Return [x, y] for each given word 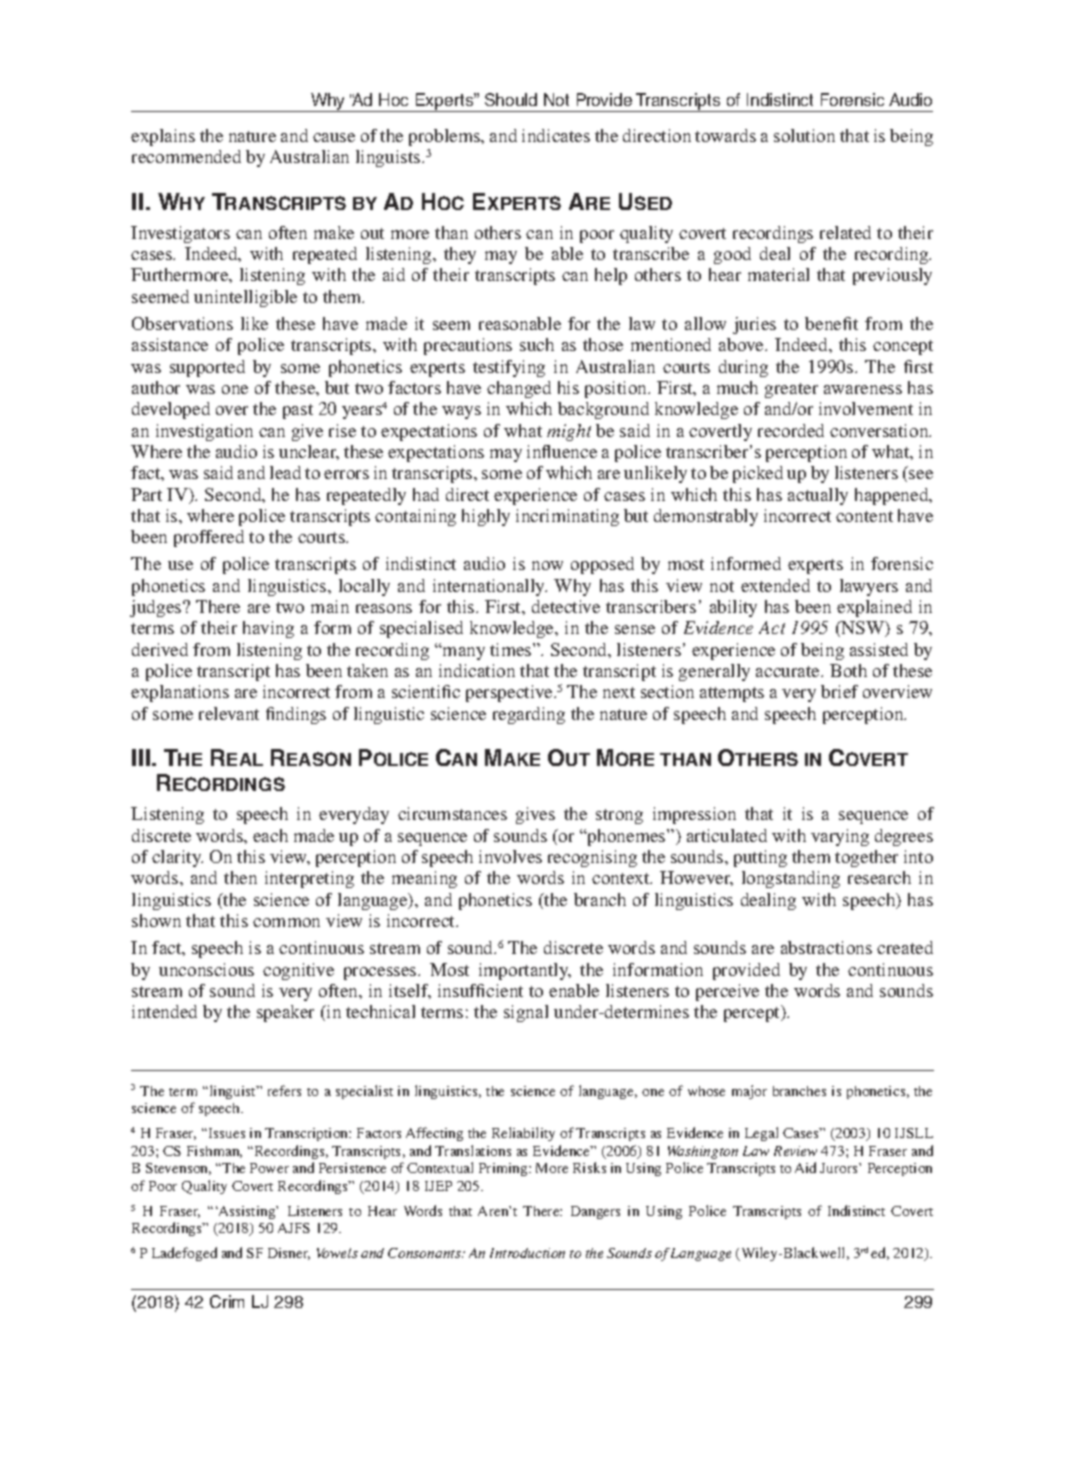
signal [526, 1013]
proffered [209, 538]
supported [207, 368]
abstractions [826, 947]
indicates [556, 135]
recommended [186, 156]
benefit [831, 323]
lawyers [869, 587]
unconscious [206, 969]
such [537, 344]
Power [269, 1168]
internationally [490, 587]
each [270, 835]
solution [804, 135]
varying [840, 837]
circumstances [452, 813]
